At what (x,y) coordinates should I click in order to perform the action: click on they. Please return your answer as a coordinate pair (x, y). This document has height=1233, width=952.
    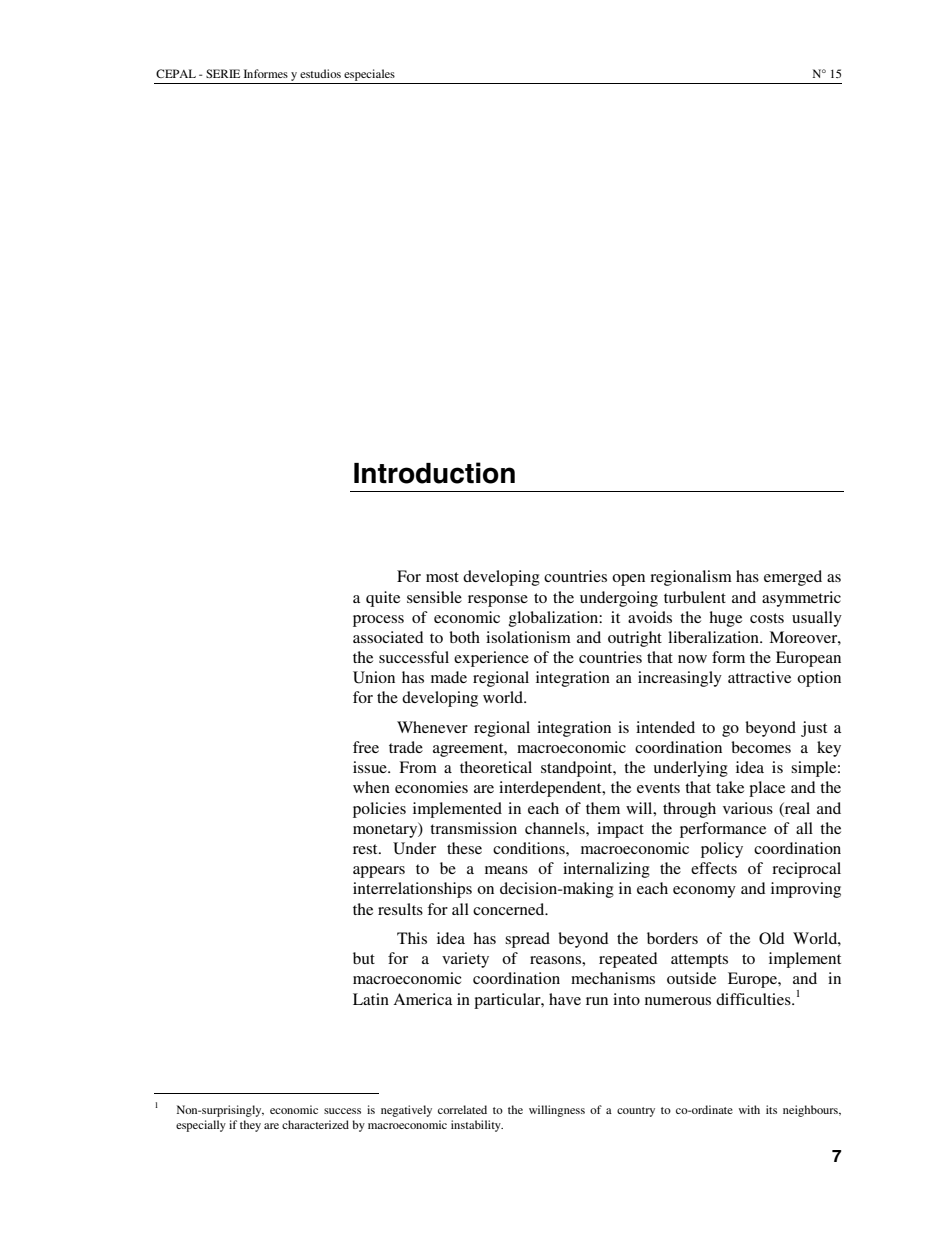
    Looking at the image, I should click on (250, 1126).
